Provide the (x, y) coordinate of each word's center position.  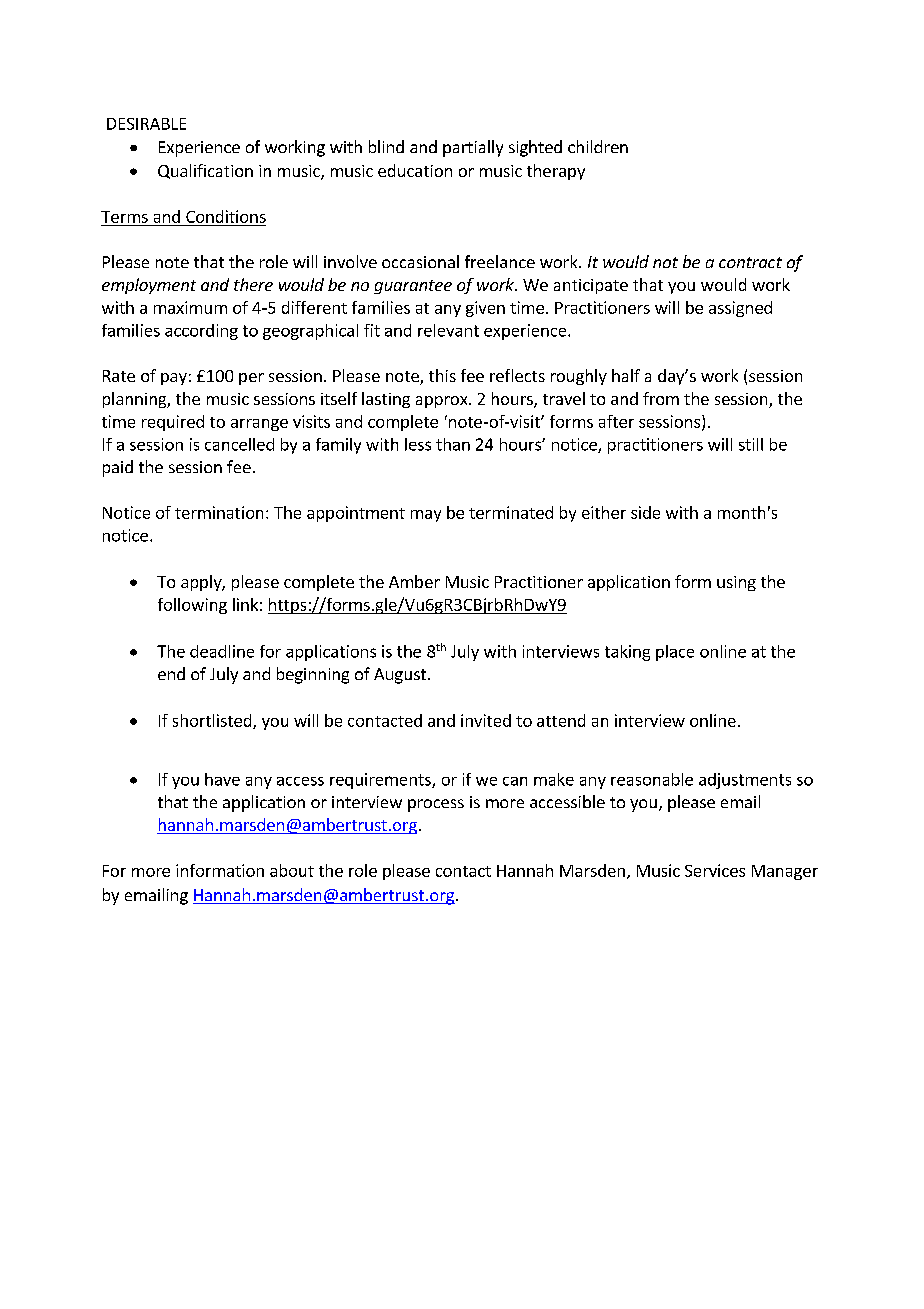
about (292, 870)
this (442, 375)
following (192, 606)
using (736, 583)
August (400, 676)
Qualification (205, 171)
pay (174, 379)
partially (473, 148)
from (661, 398)
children (598, 146)
